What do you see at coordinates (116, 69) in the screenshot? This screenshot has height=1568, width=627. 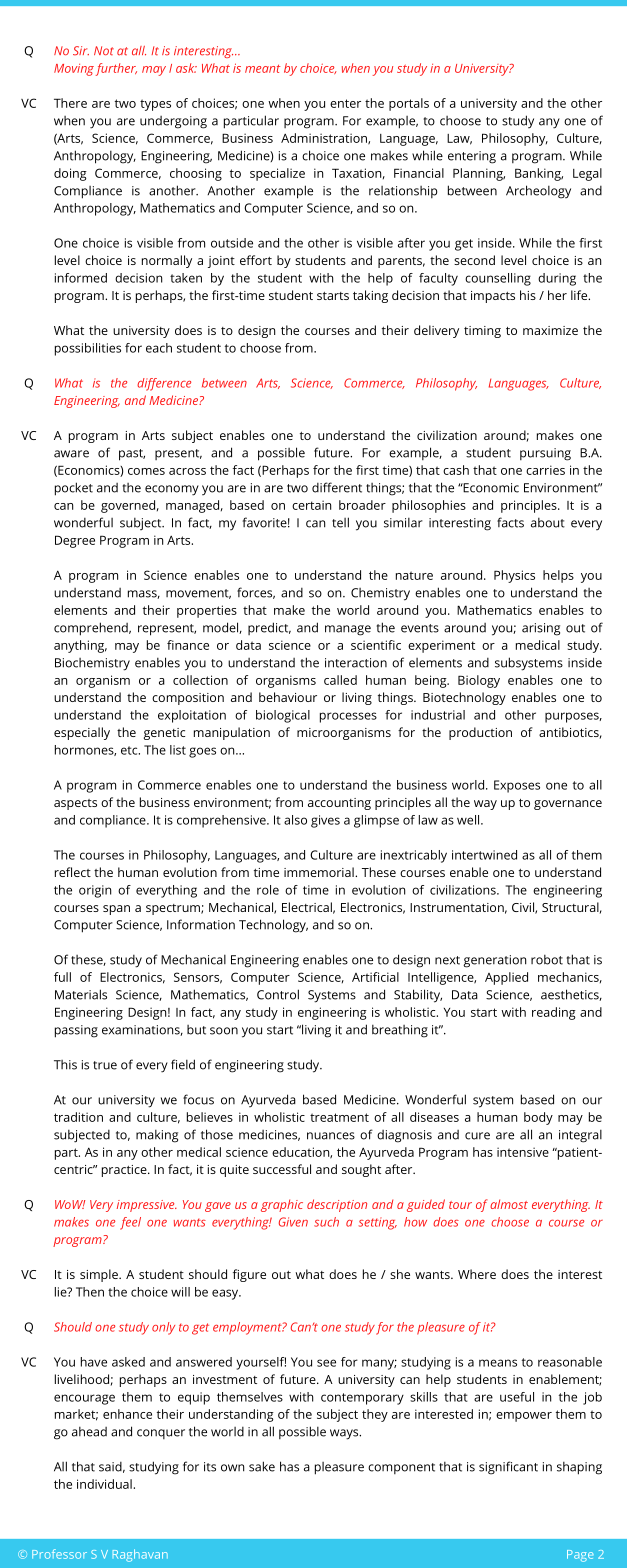 I see `further` at bounding box center [116, 69].
